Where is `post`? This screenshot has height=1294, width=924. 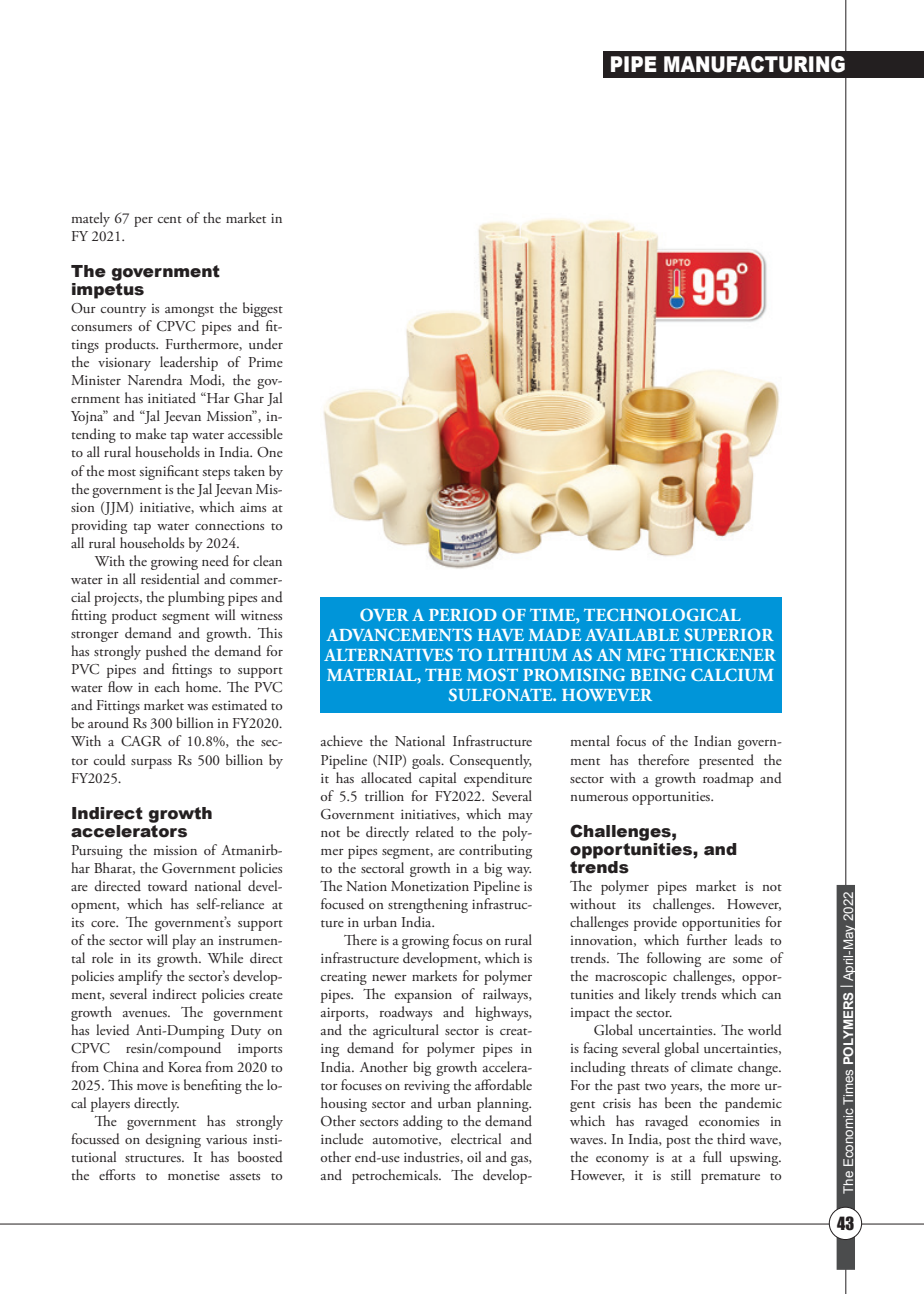
post is located at coordinates (678, 1142).
